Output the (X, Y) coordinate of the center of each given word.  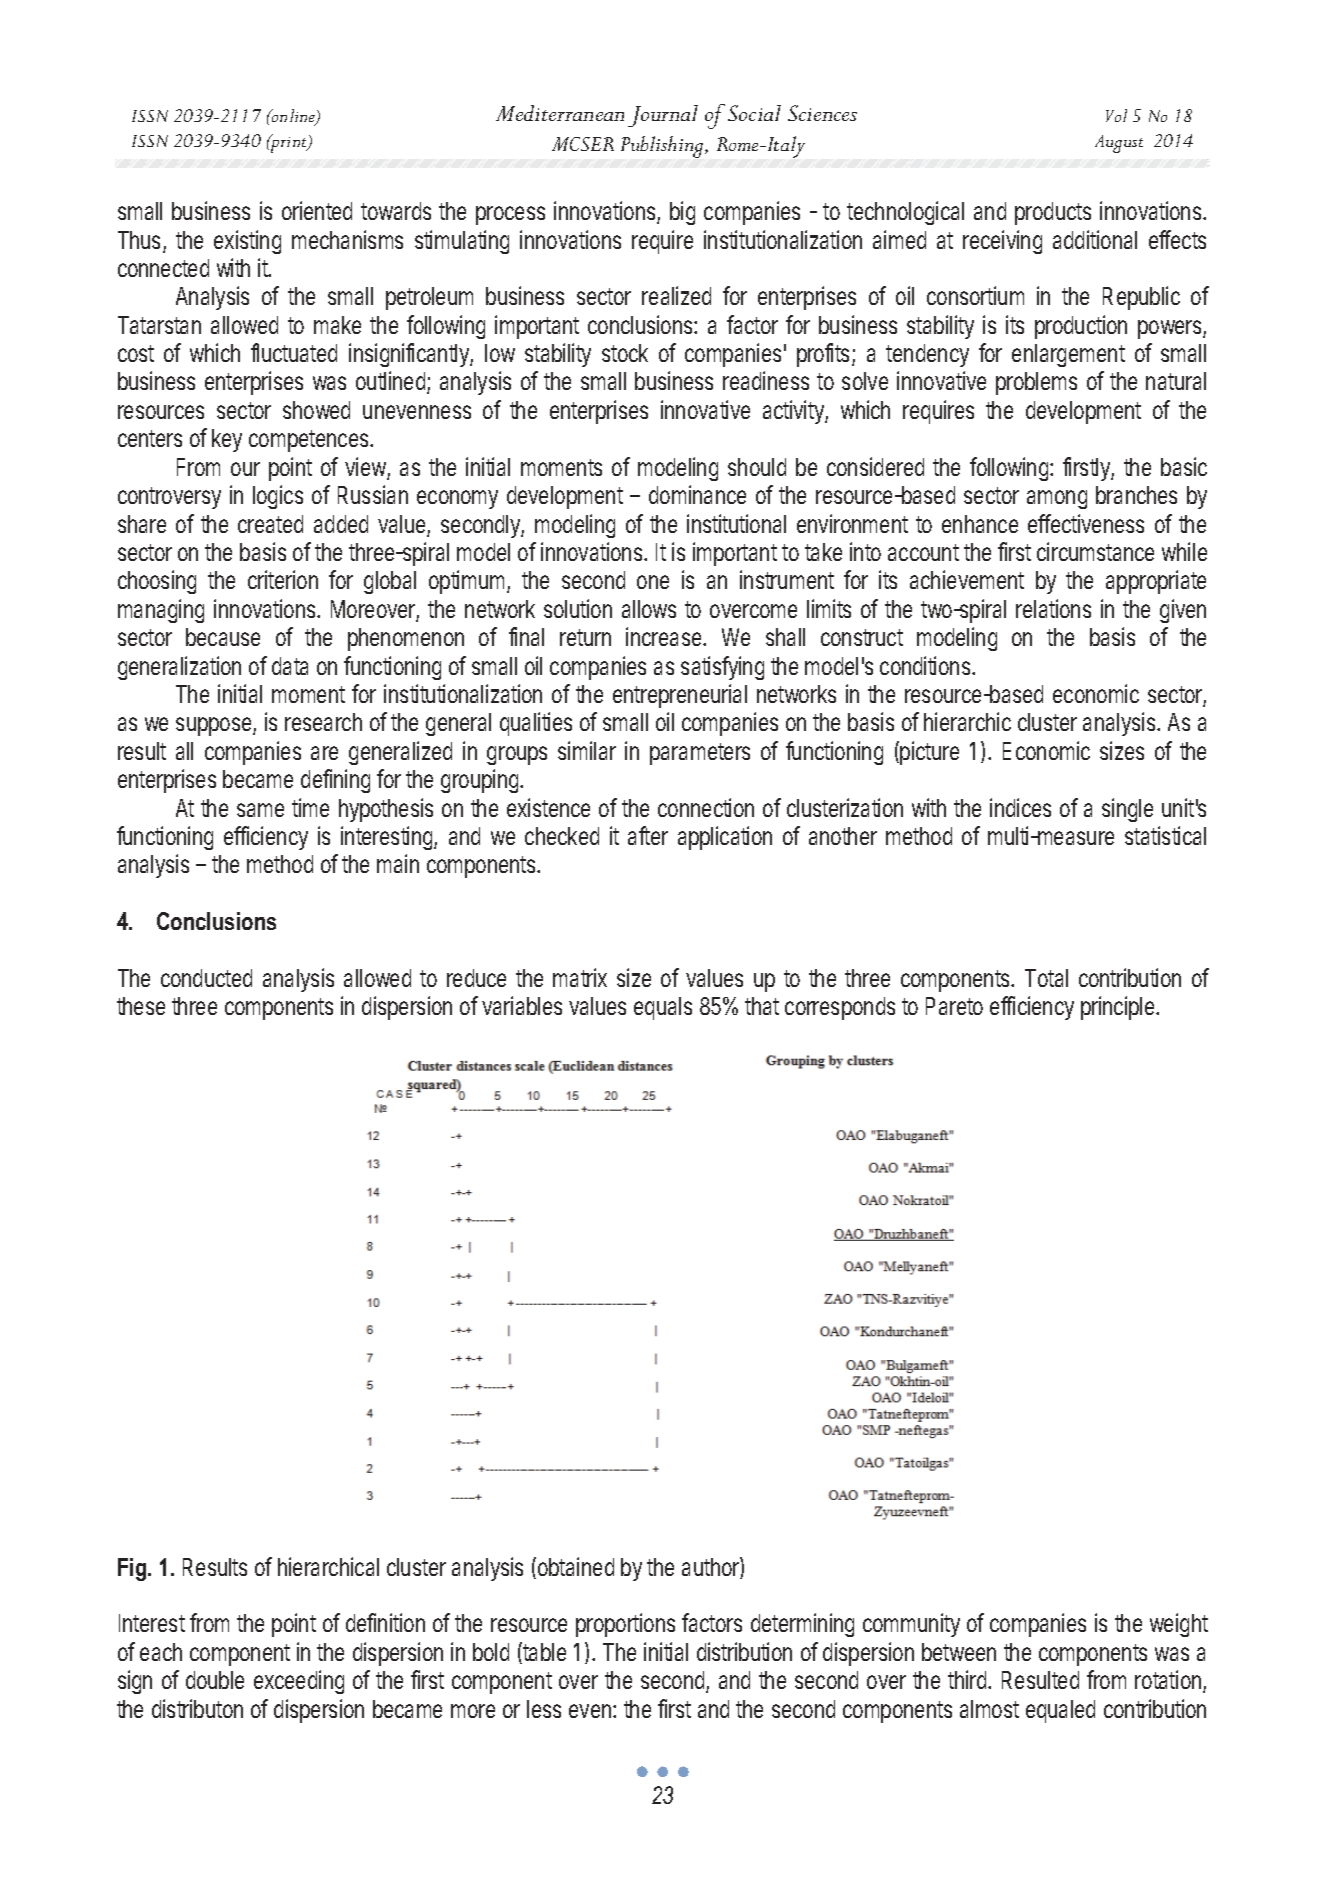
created (270, 524)
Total (1046, 978)
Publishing (663, 147)
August (1119, 144)
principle (1120, 1008)
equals (663, 1008)
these (141, 1006)
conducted (206, 978)
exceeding (299, 1682)
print (289, 143)
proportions (625, 1625)
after (648, 835)
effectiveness (1086, 523)
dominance (697, 494)
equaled (1060, 1711)
